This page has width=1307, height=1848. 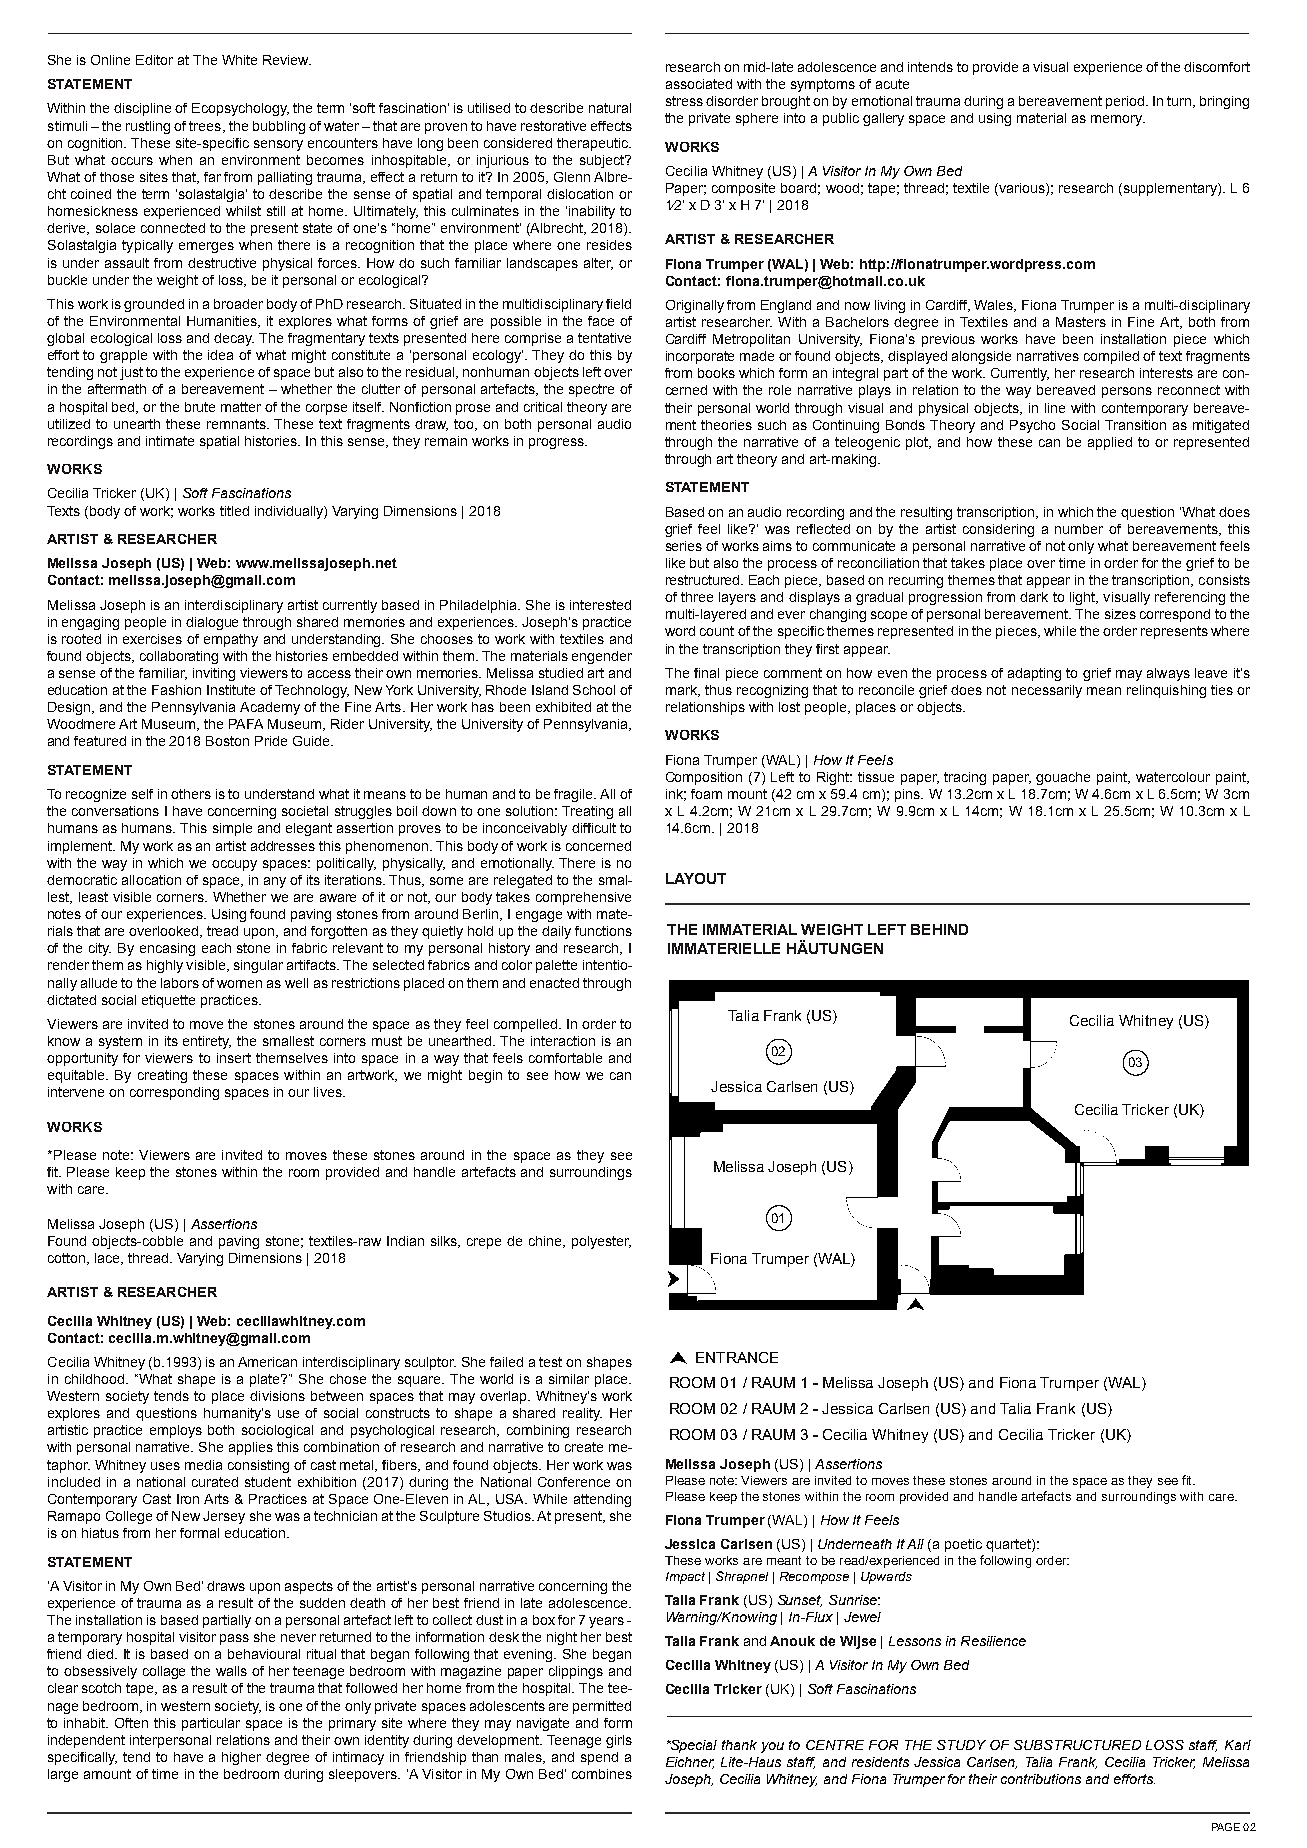 I want to click on functions, so click(x=603, y=931).
